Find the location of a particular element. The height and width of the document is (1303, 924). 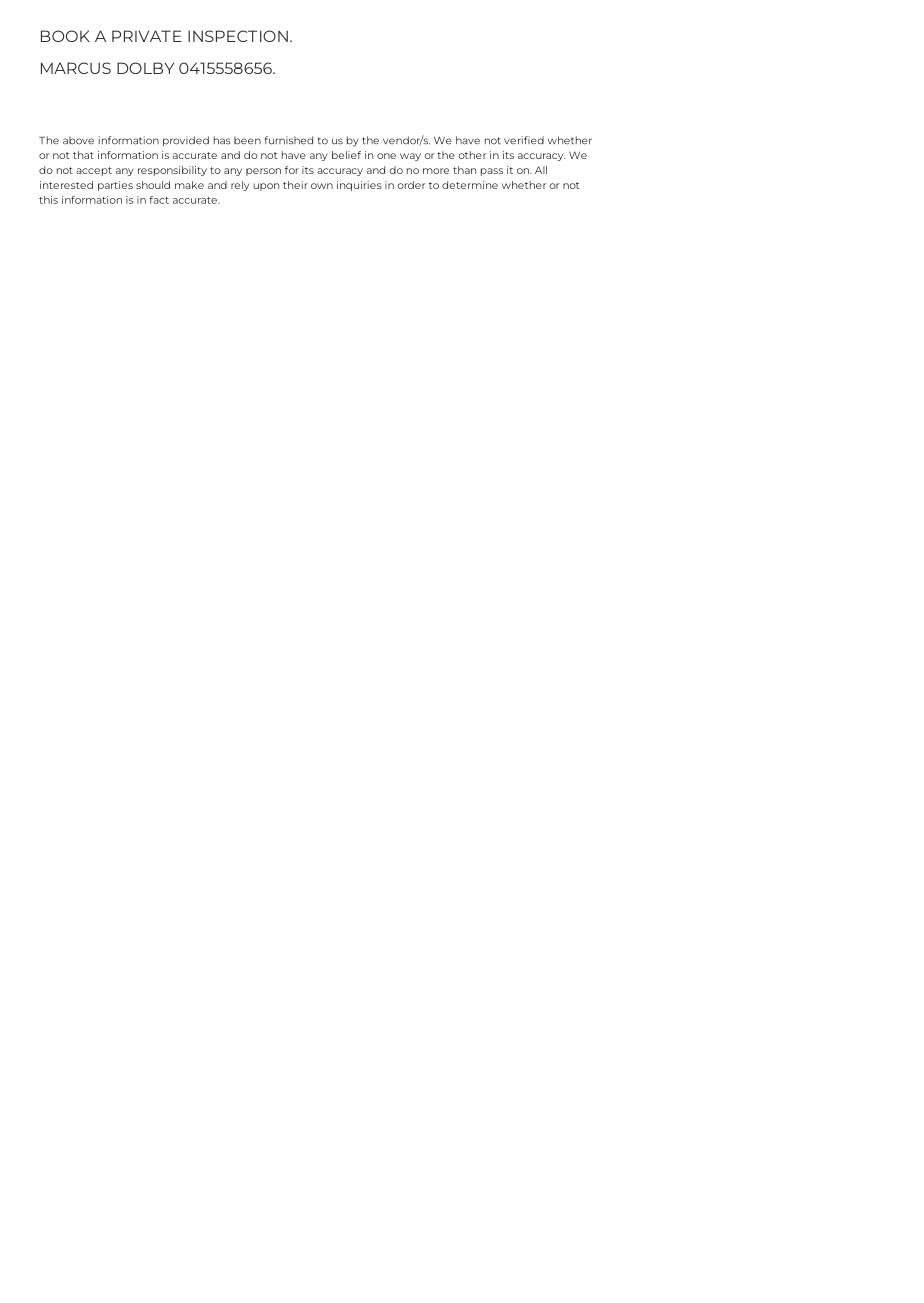

parties is located at coordinates (115, 186).
